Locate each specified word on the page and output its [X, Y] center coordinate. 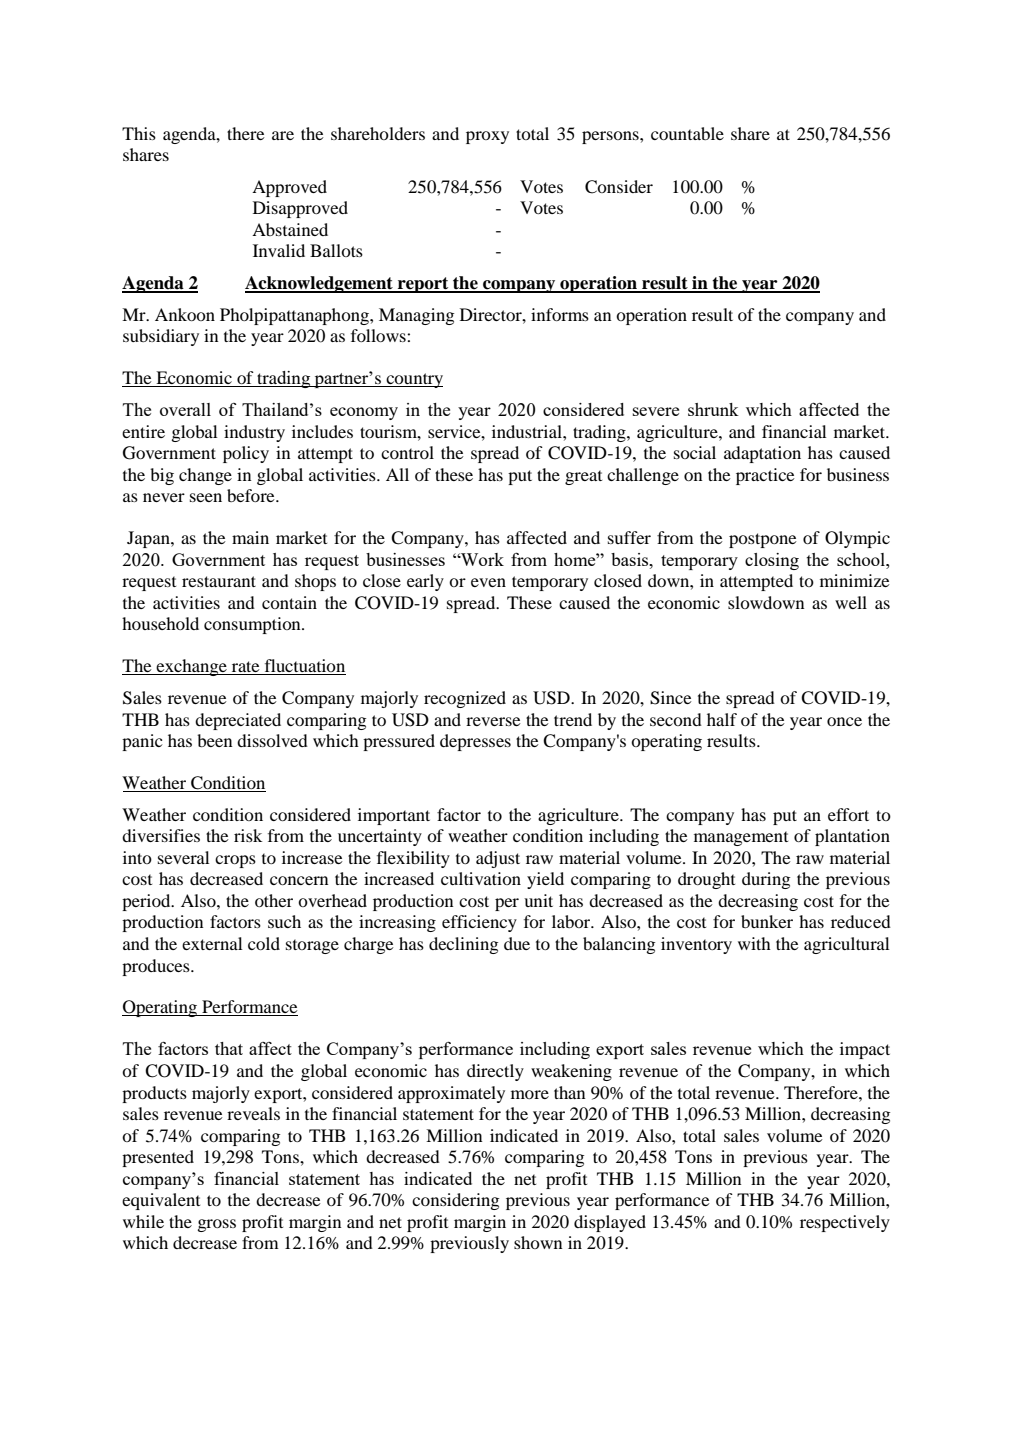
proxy [487, 137]
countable [687, 133]
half [722, 719]
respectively [845, 1223]
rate [245, 668]
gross [217, 1225]
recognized [465, 699]
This [139, 133]
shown [538, 1242]
